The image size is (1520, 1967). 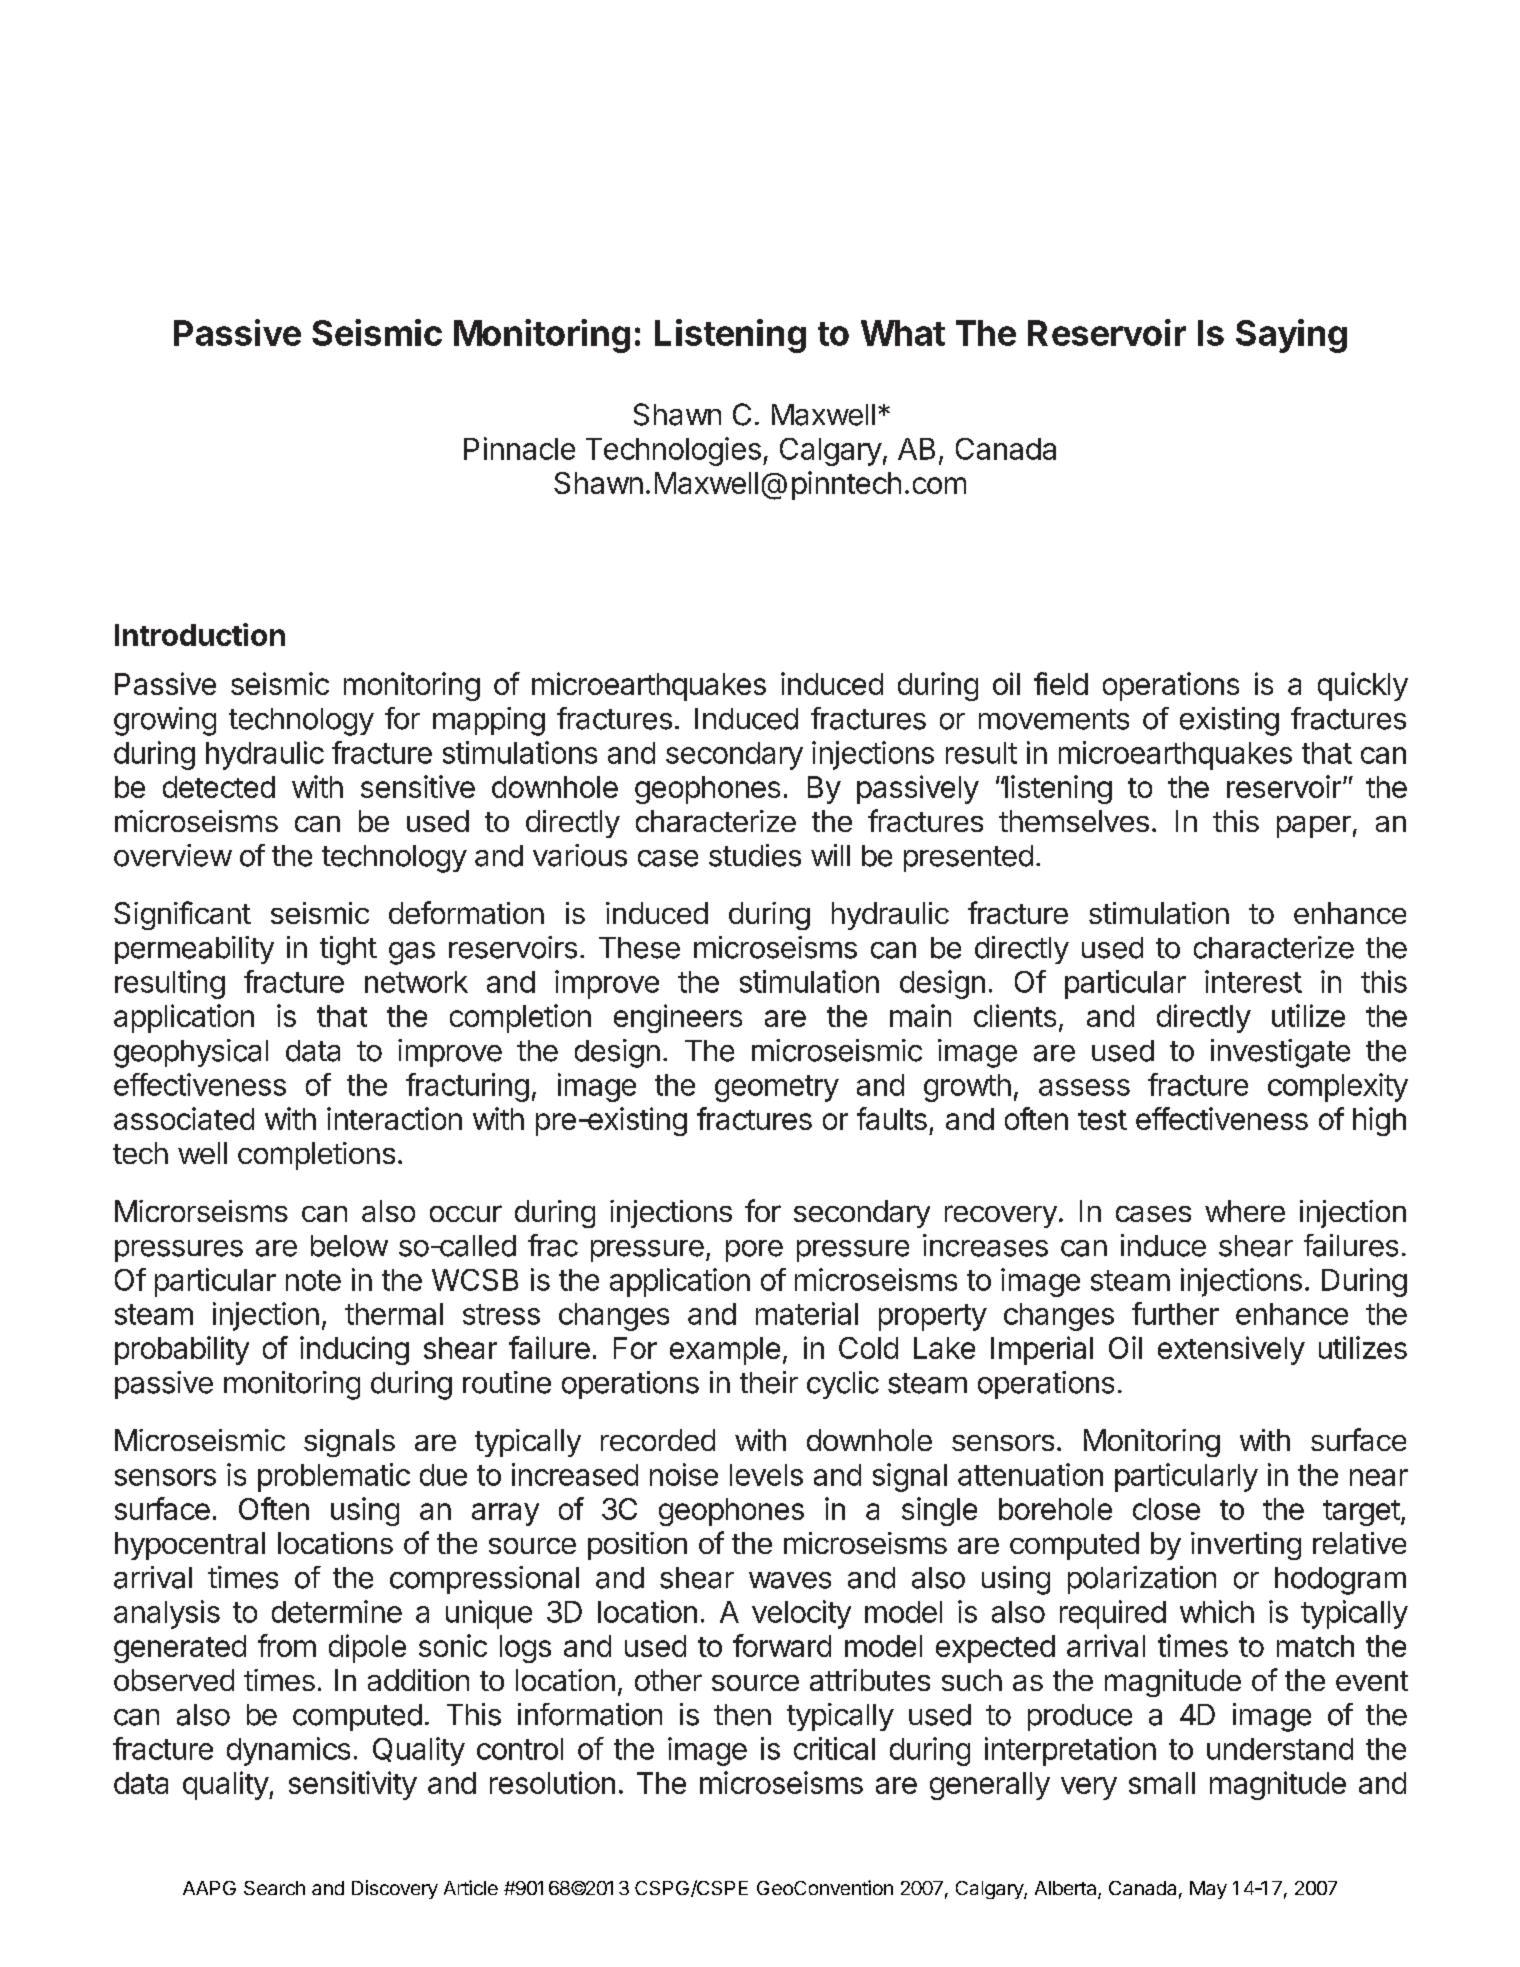 I want to click on Introduction, so click(x=200, y=634).
